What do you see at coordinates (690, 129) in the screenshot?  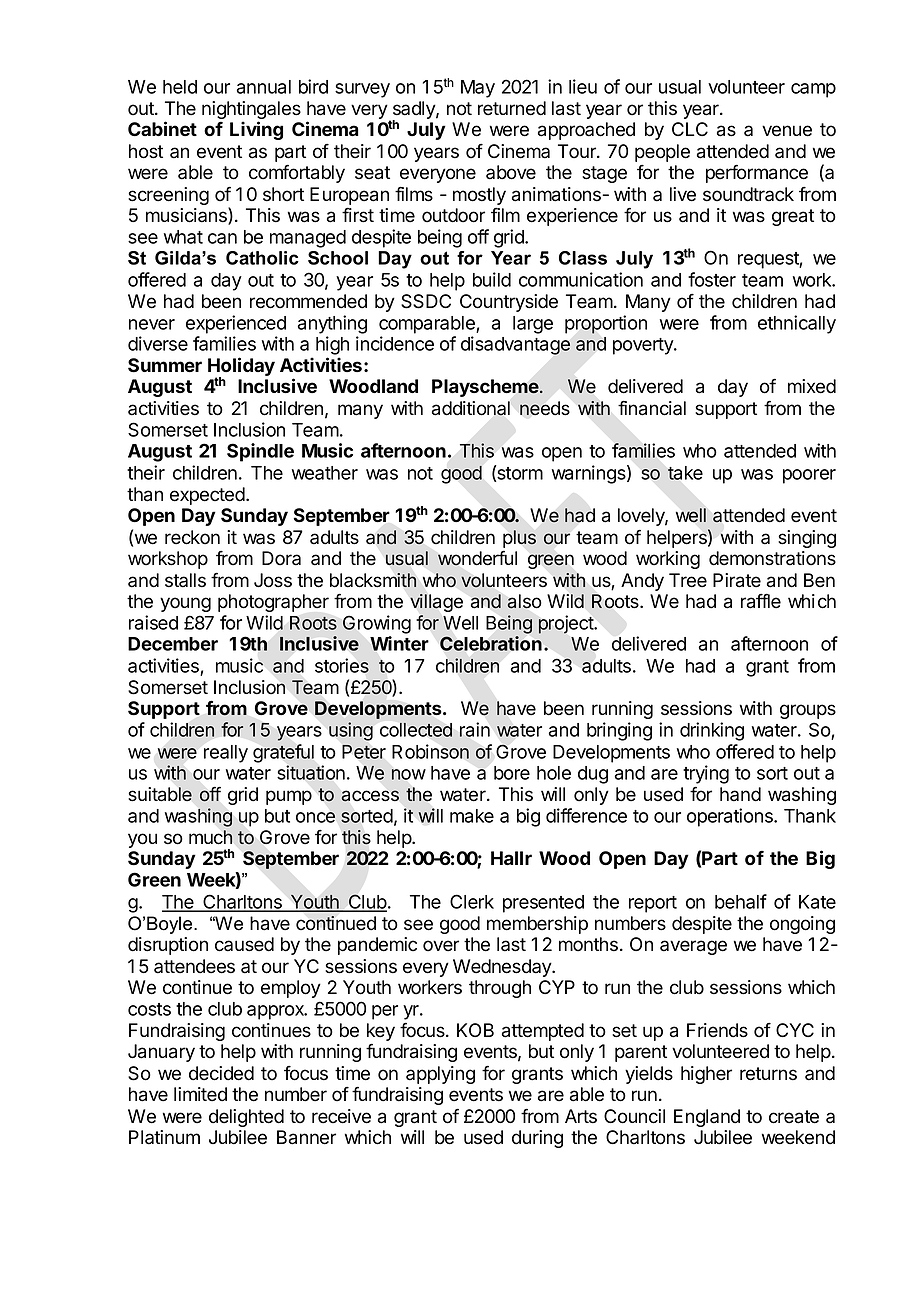 I see `CLC` at bounding box center [690, 129].
